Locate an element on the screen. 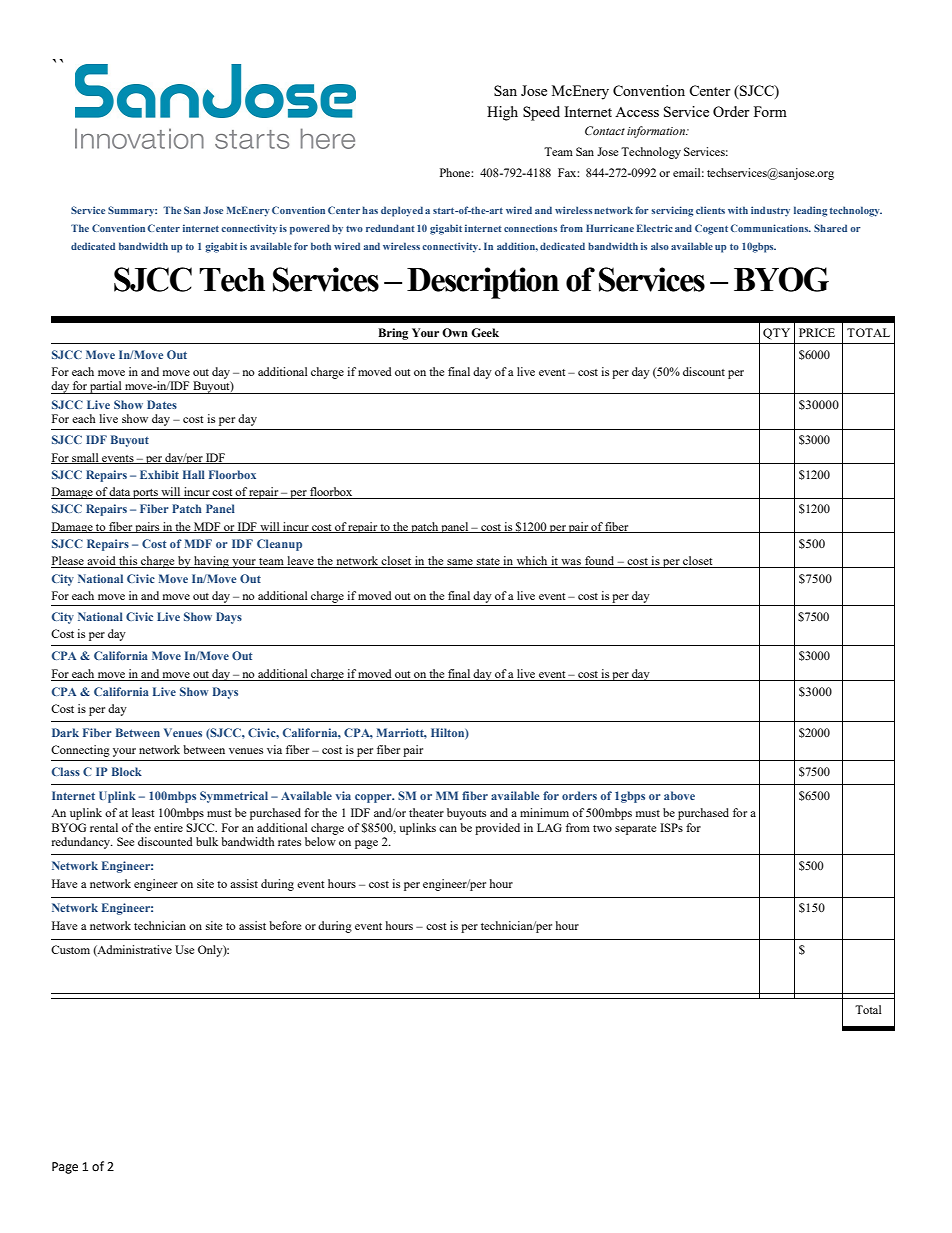  Description is located at coordinates (483, 283).
